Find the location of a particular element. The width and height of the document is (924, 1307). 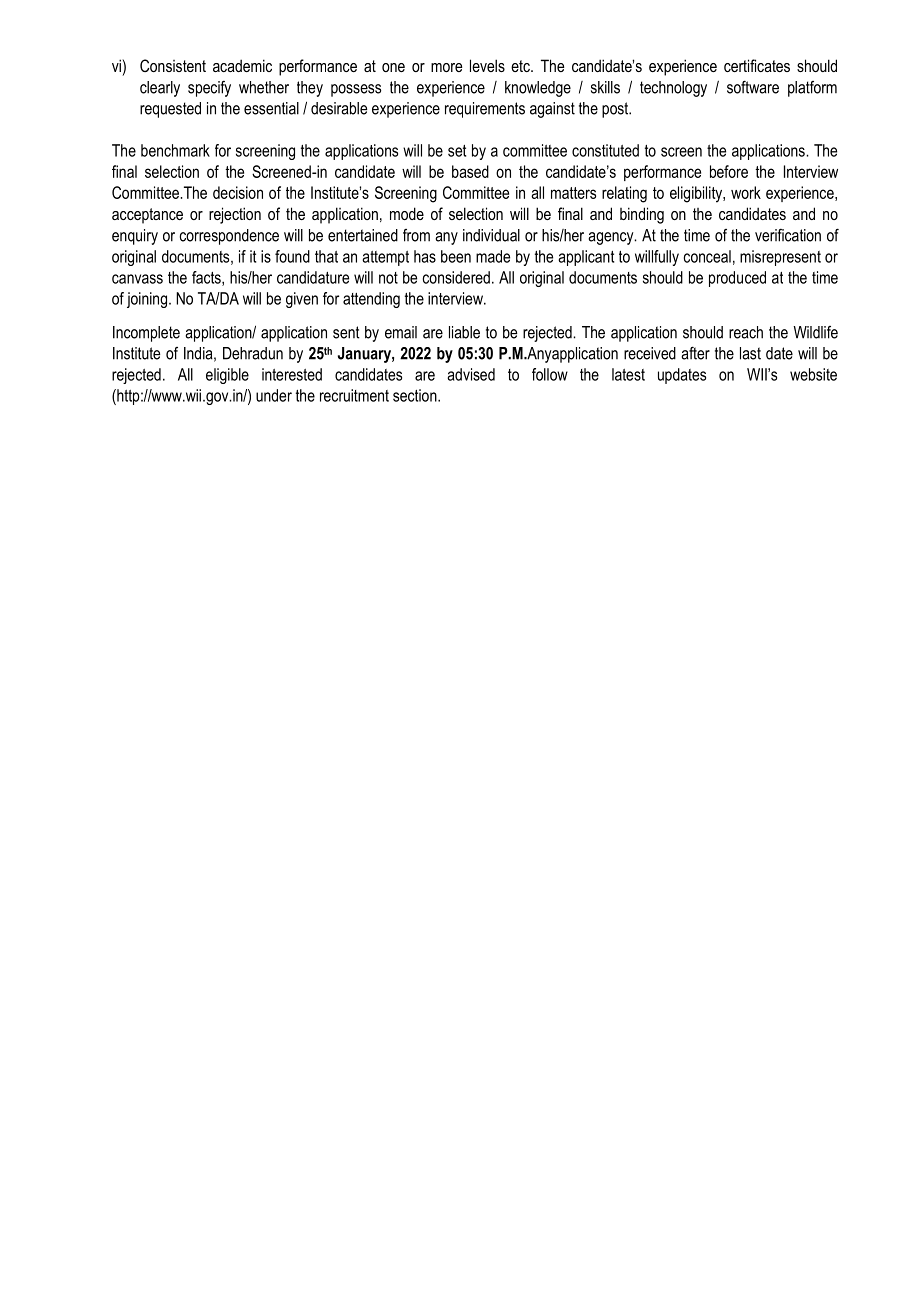

benchmark is located at coordinates (175, 150).
